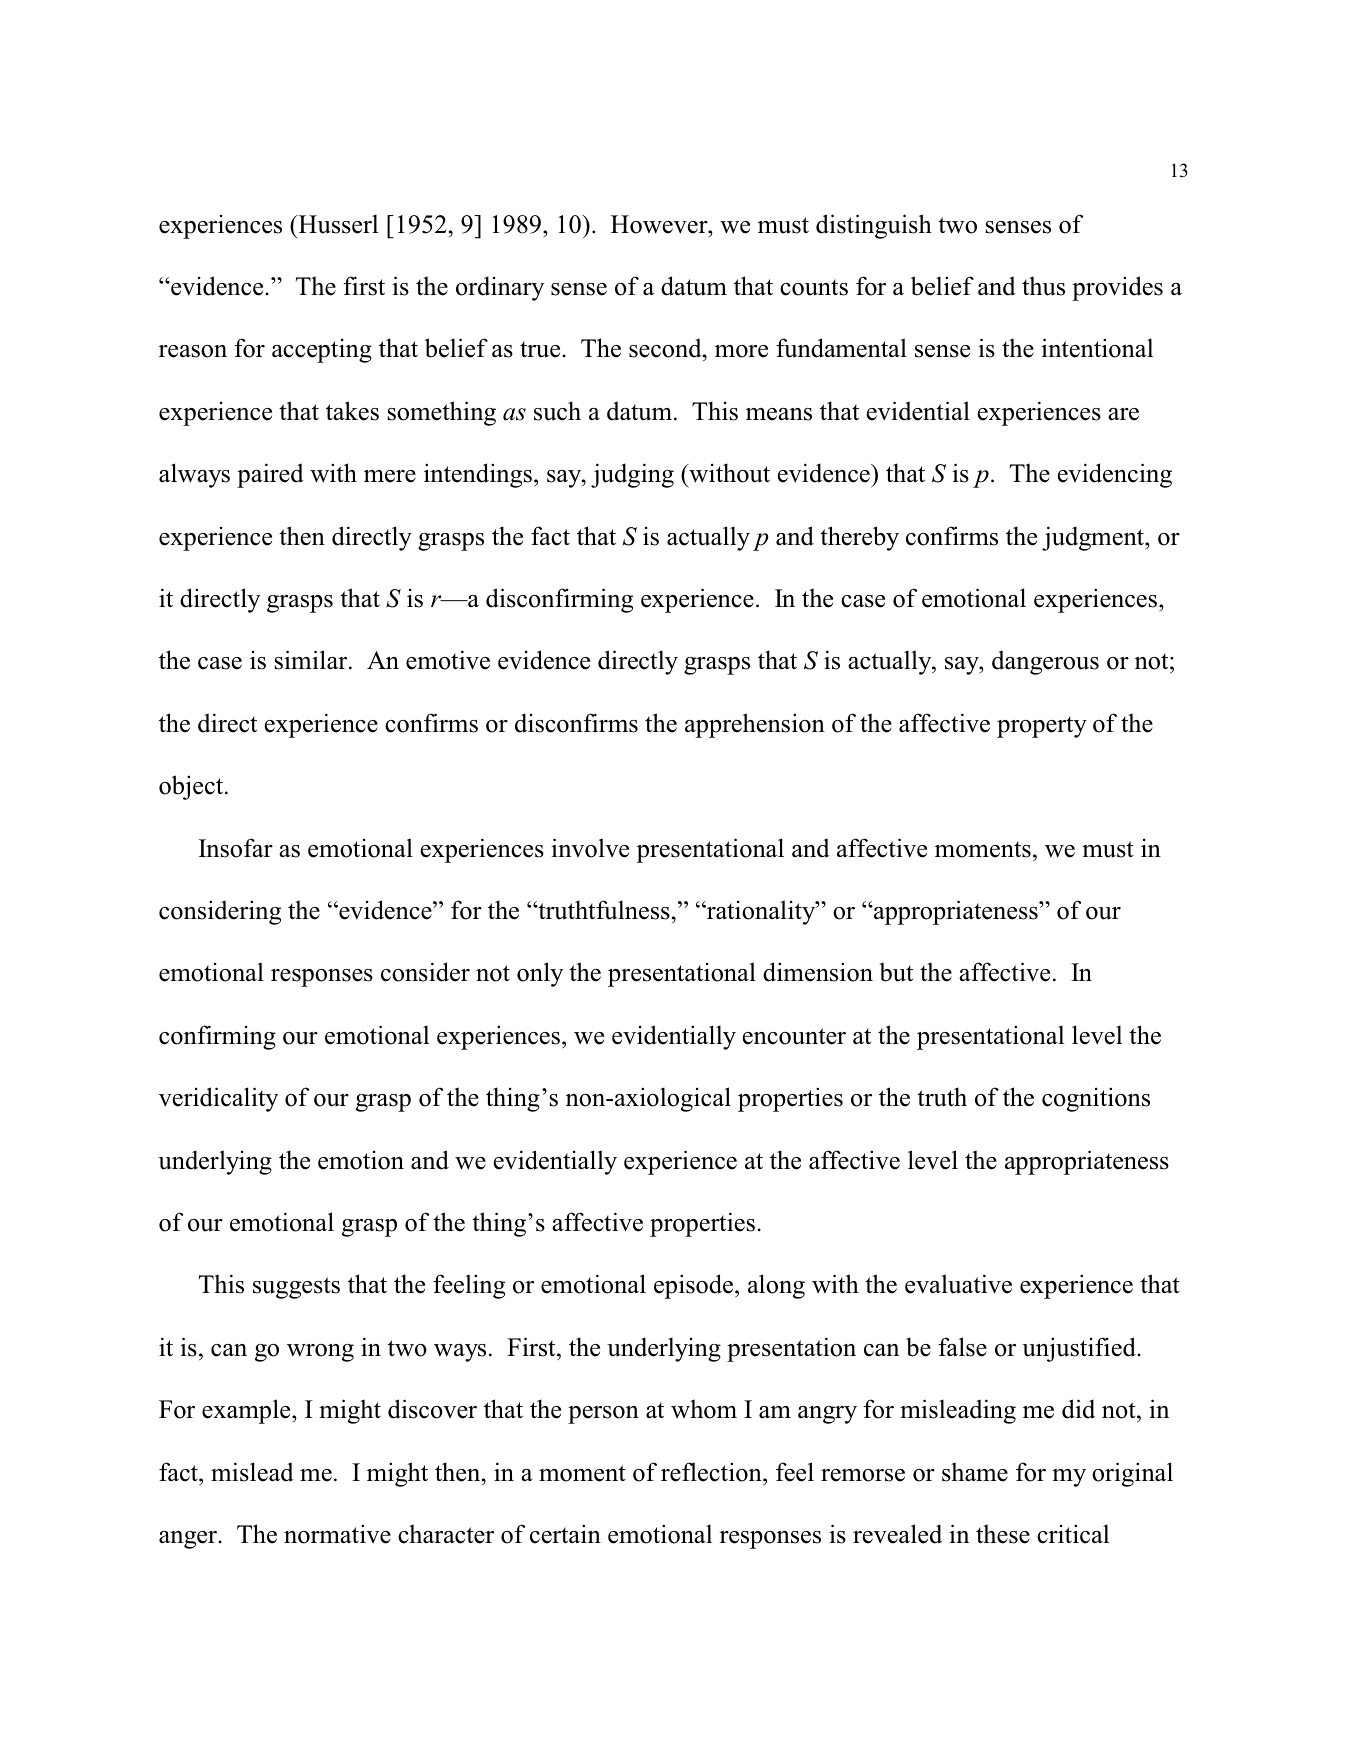  Describe the element at coordinates (741, 351) in the screenshot. I see `more` at that location.
